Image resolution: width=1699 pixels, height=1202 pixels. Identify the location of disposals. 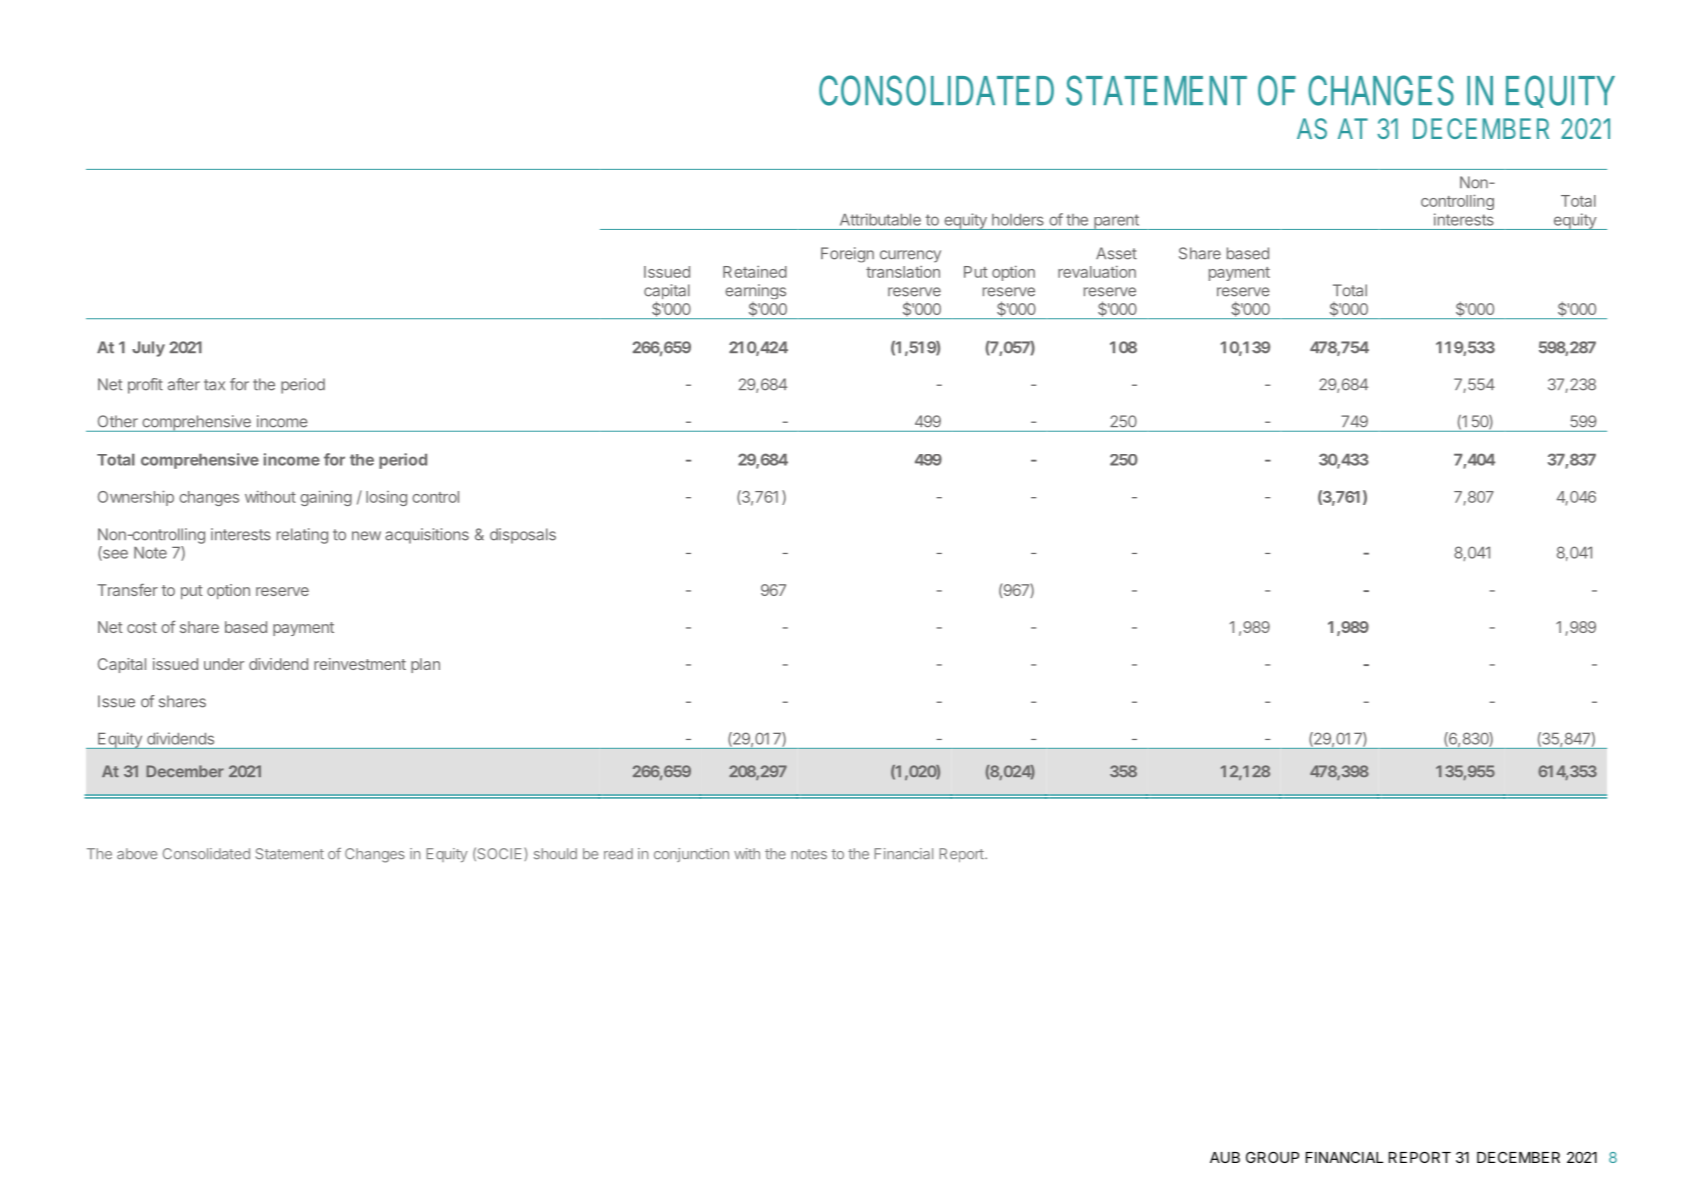
(523, 536).
